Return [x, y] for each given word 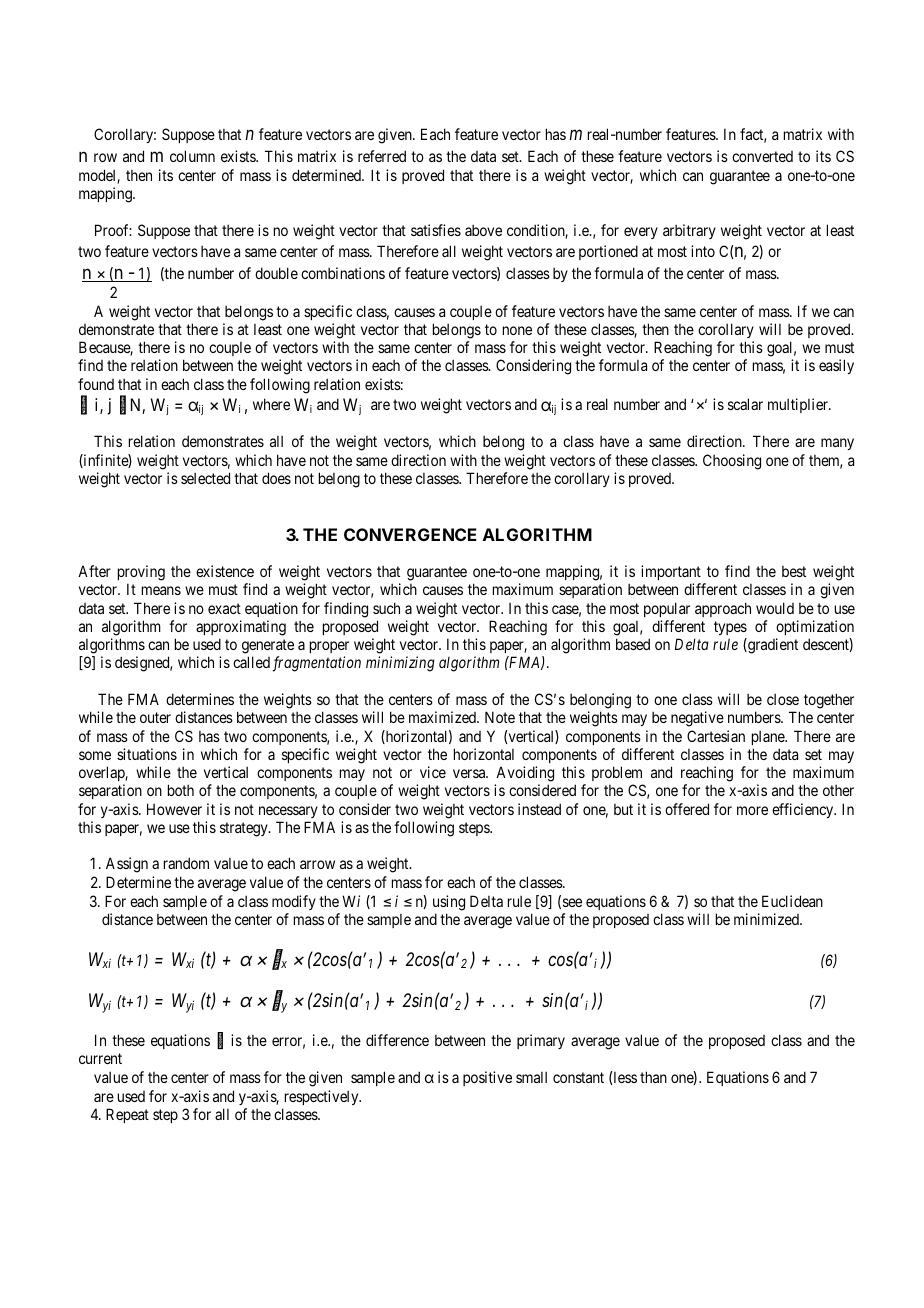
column [192, 156]
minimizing [400, 664]
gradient [772, 646]
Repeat [127, 1115]
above [483, 230]
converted [762, 156]
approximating [241, 628]
